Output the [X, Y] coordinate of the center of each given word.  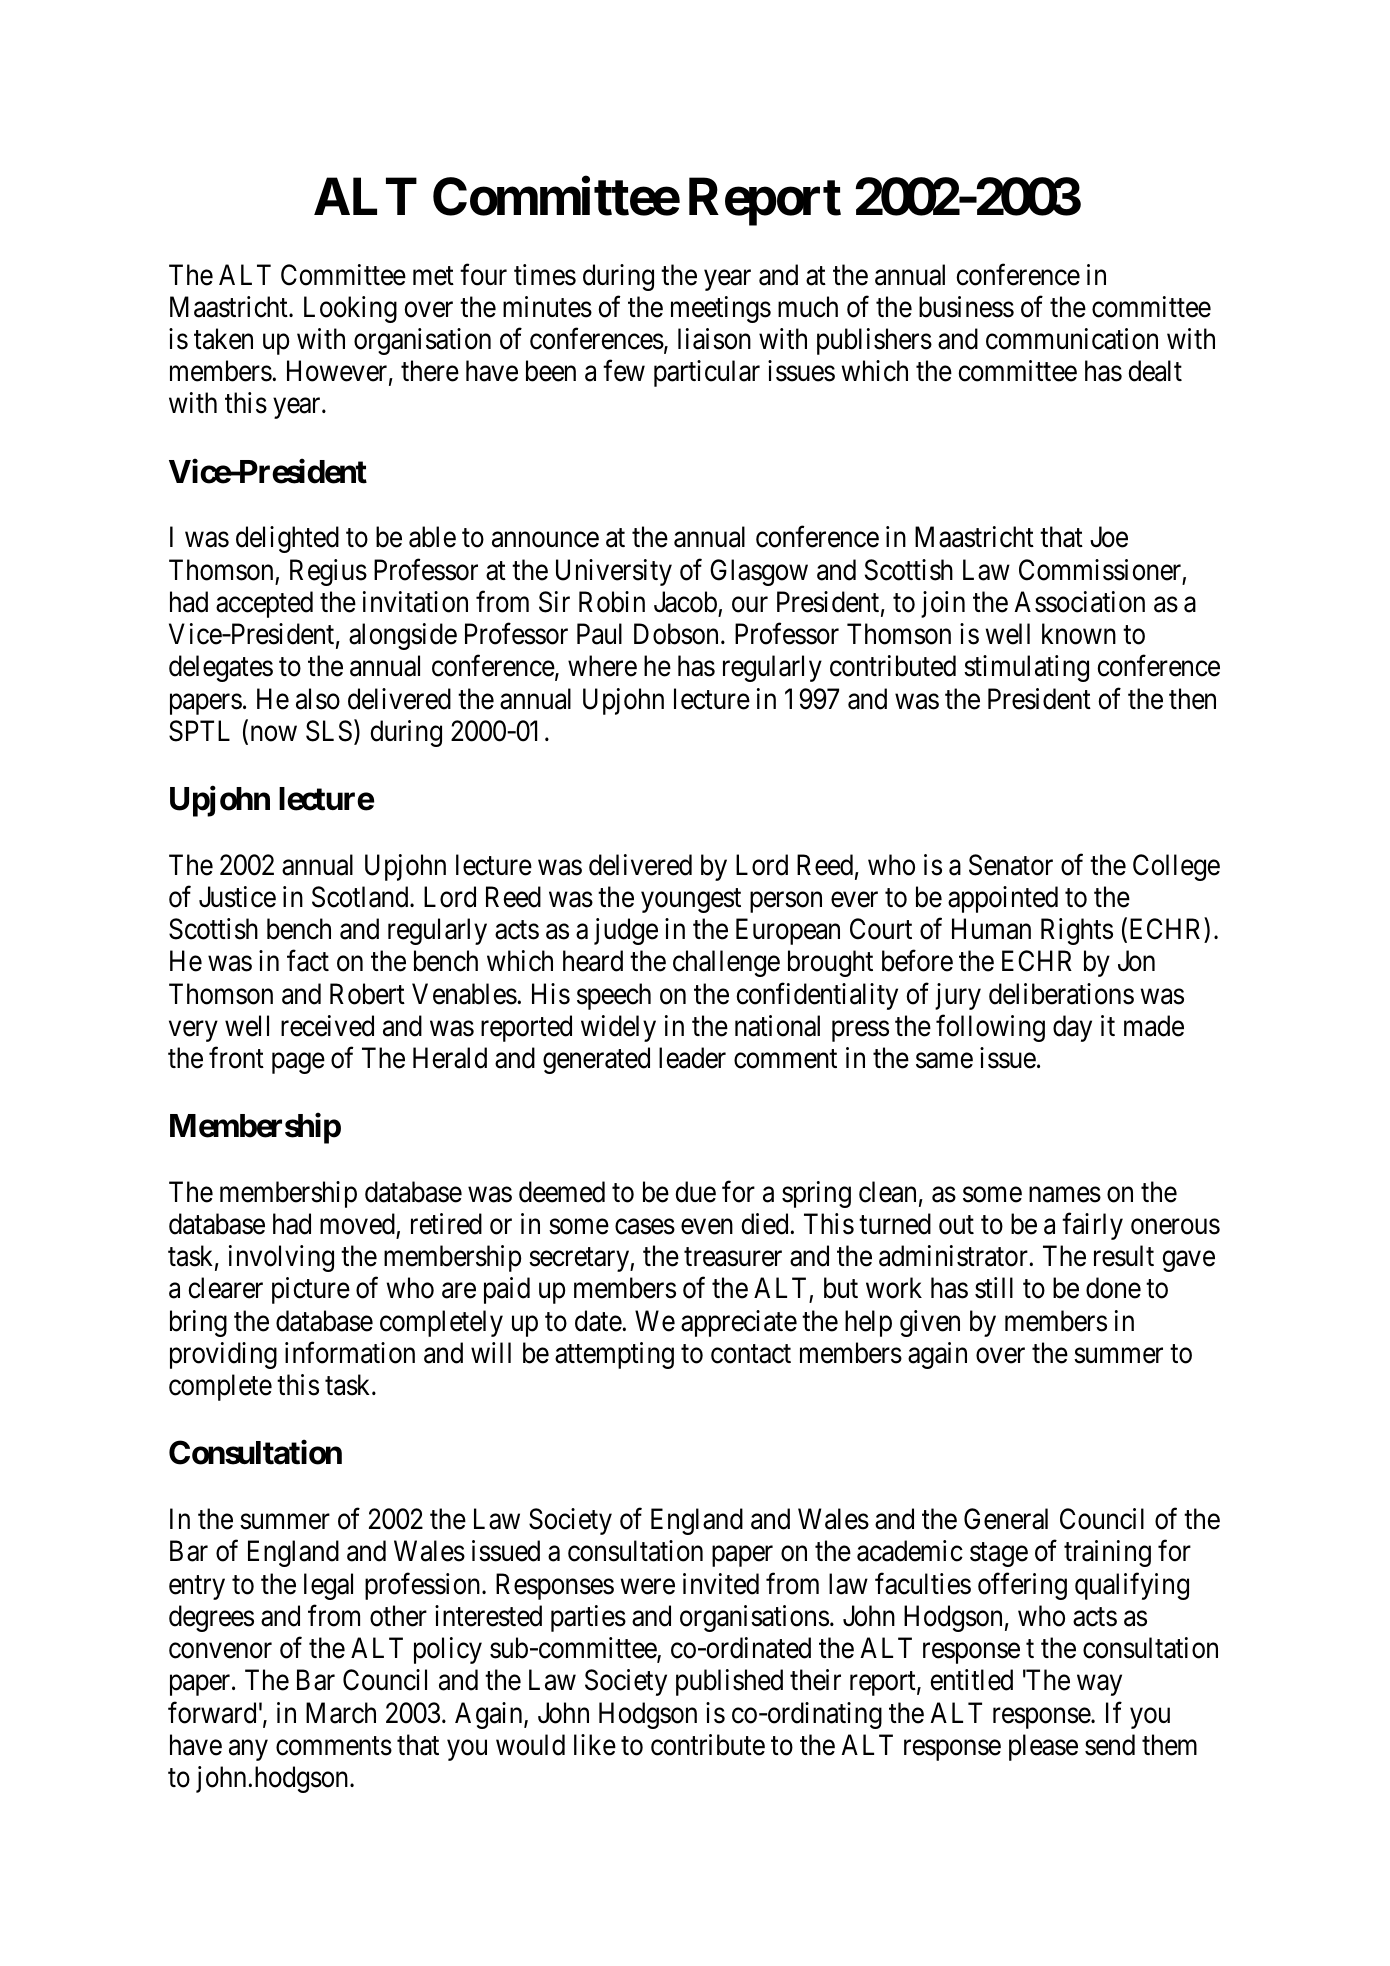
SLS [329, 731]
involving [281, 1258]
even [707, 1227]
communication [1072, 339]
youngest [691, 901]
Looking [350, 309]
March [341, 1713]
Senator [1011, 865]
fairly [1092, 1226]
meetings [721, 309]
